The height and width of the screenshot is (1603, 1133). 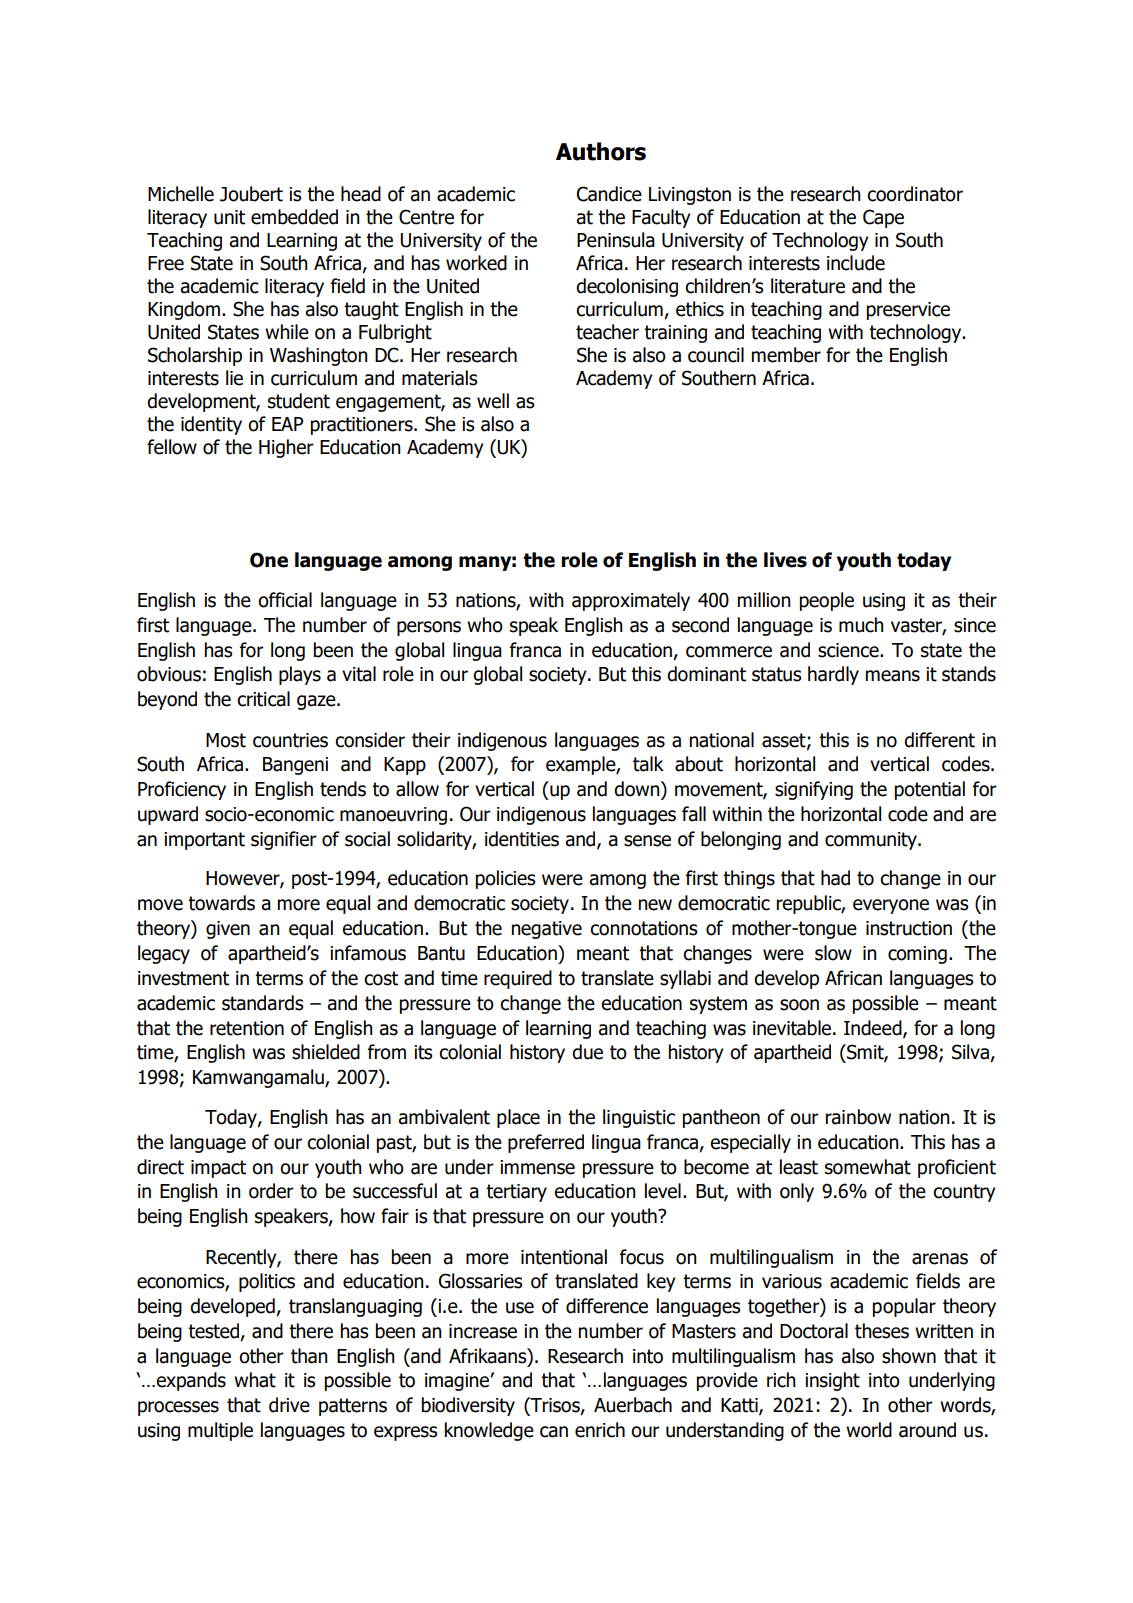 I want to click on world, so click(x=869, y=1430).
